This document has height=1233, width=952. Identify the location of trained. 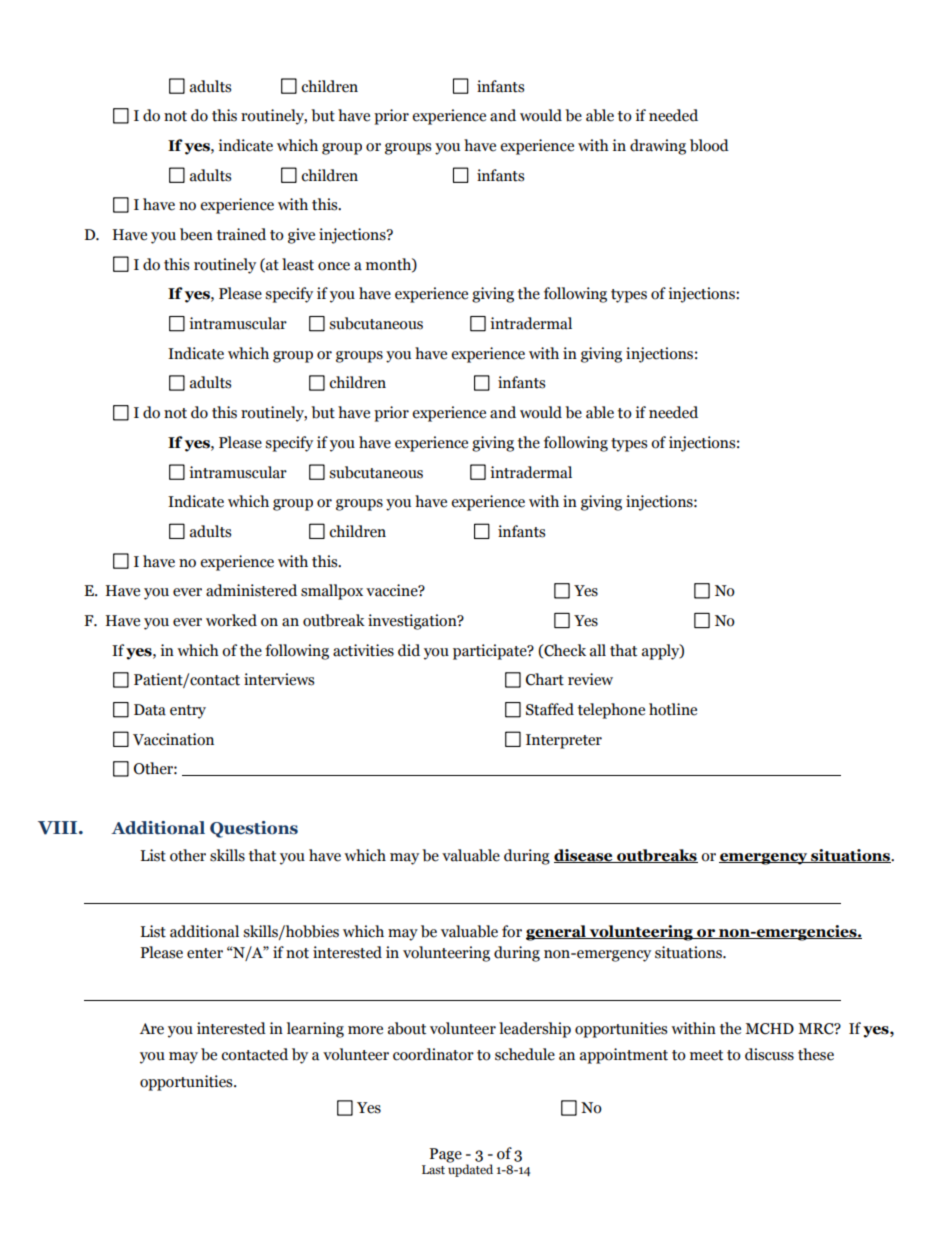
(241, 234).
